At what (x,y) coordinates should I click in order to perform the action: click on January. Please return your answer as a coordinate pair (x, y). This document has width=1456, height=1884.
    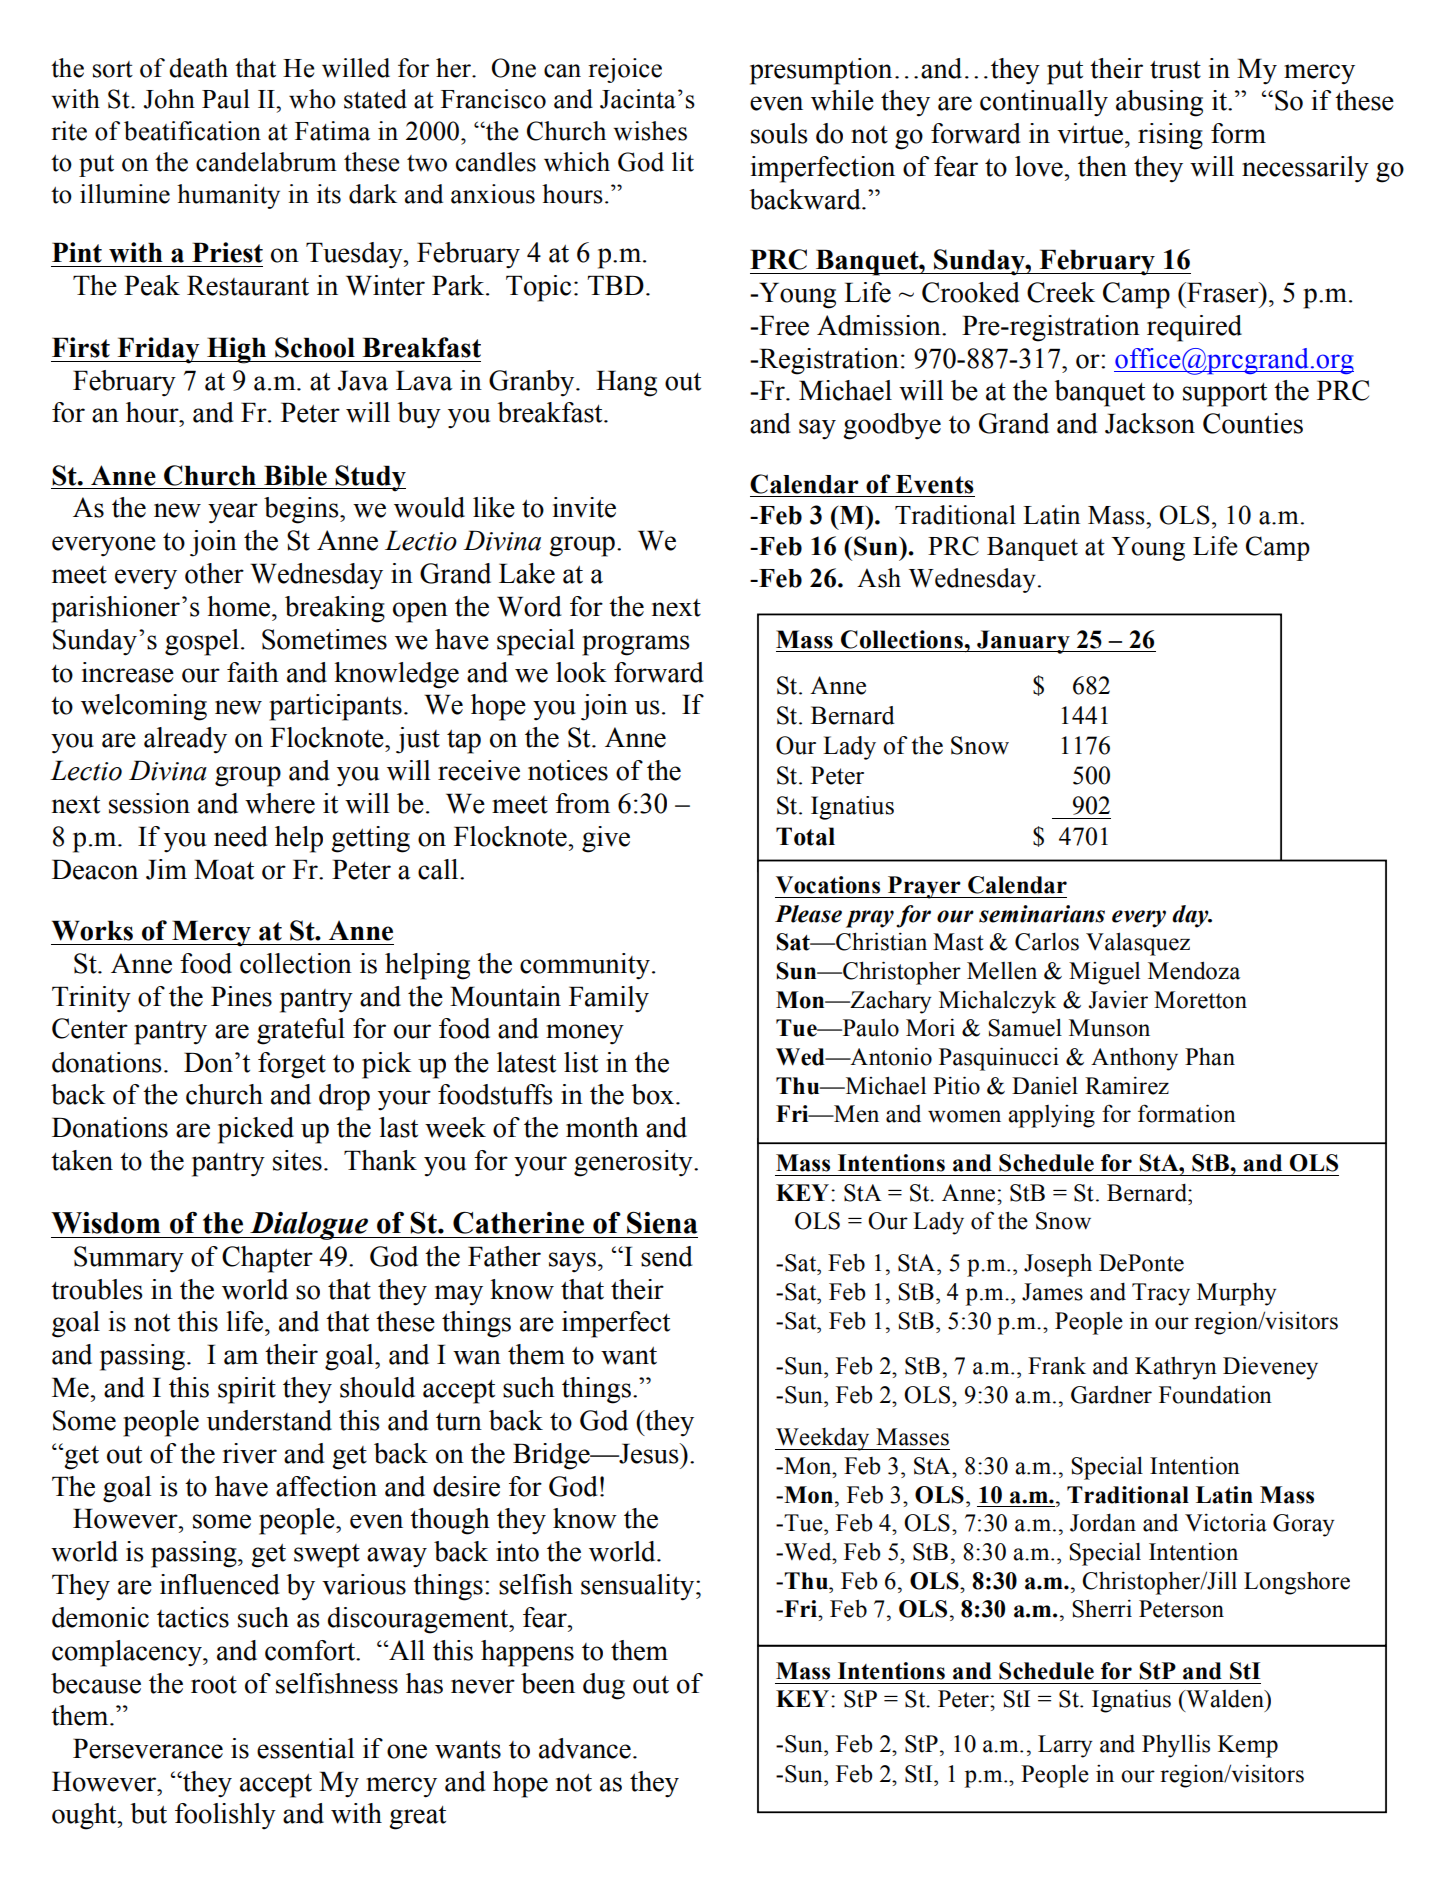
    Looking at the image, I should click on (1023, 642).
